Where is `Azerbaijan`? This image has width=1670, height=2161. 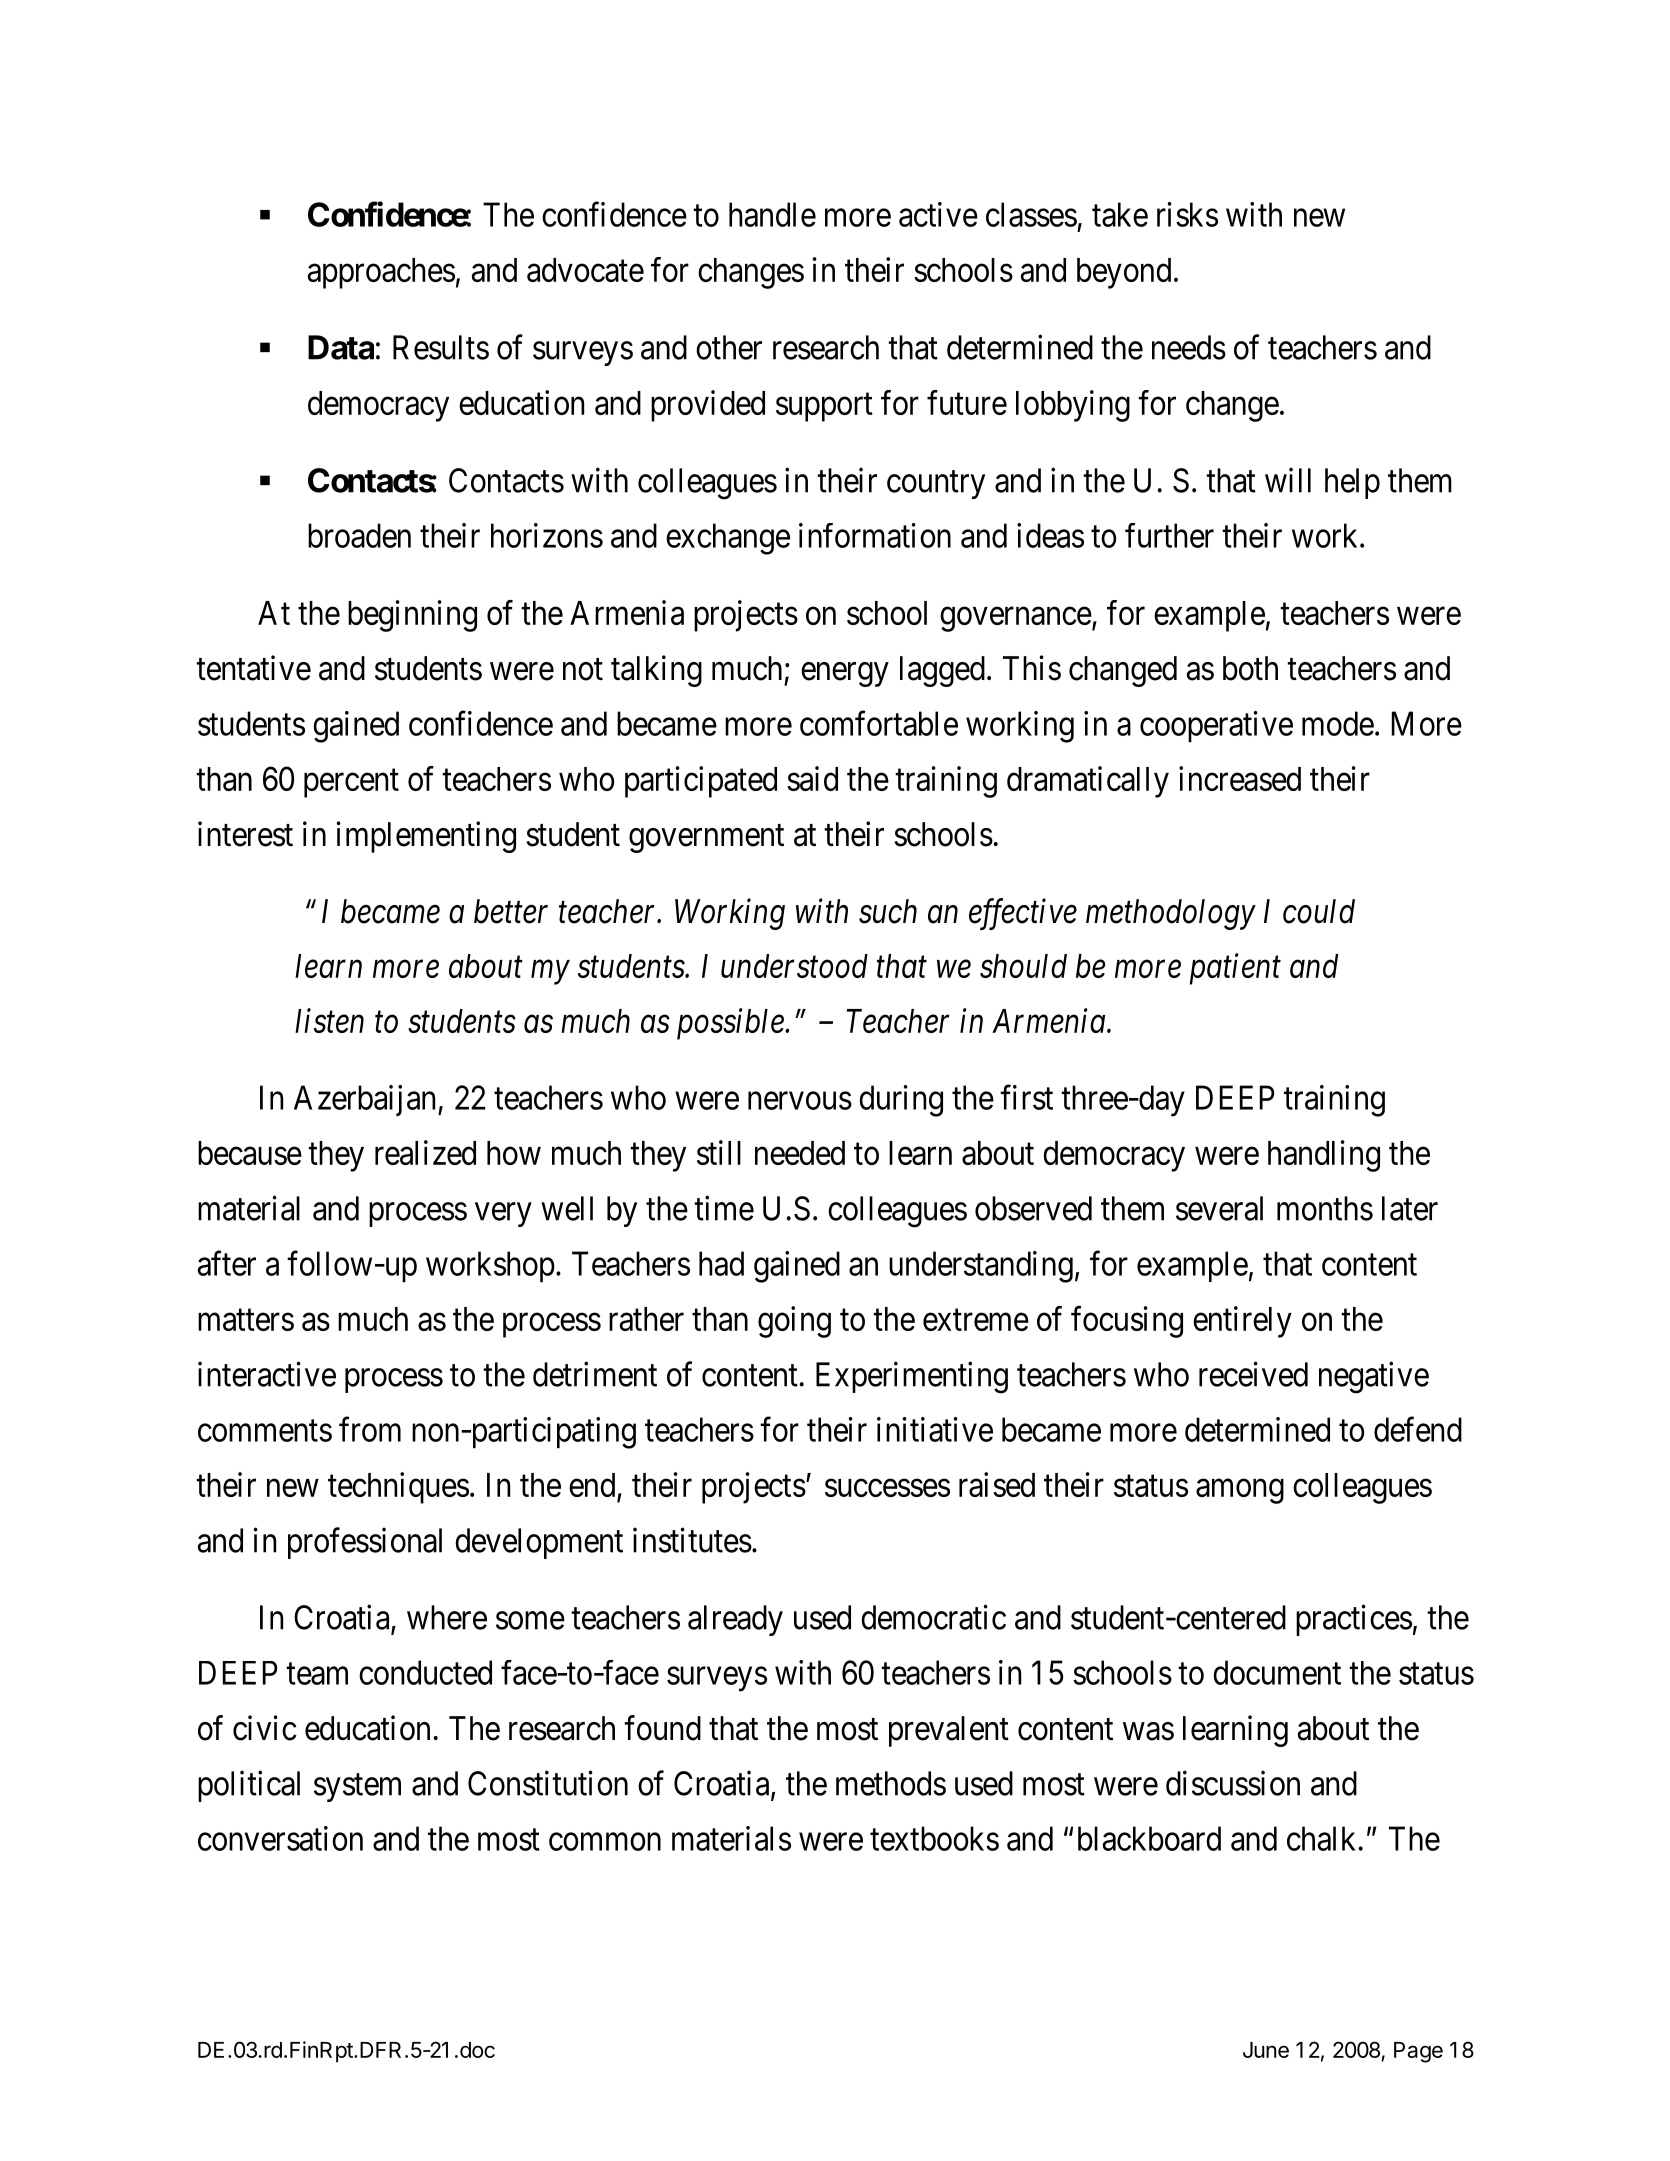 Azerbaijan is located at coordinates (366, 1100).
